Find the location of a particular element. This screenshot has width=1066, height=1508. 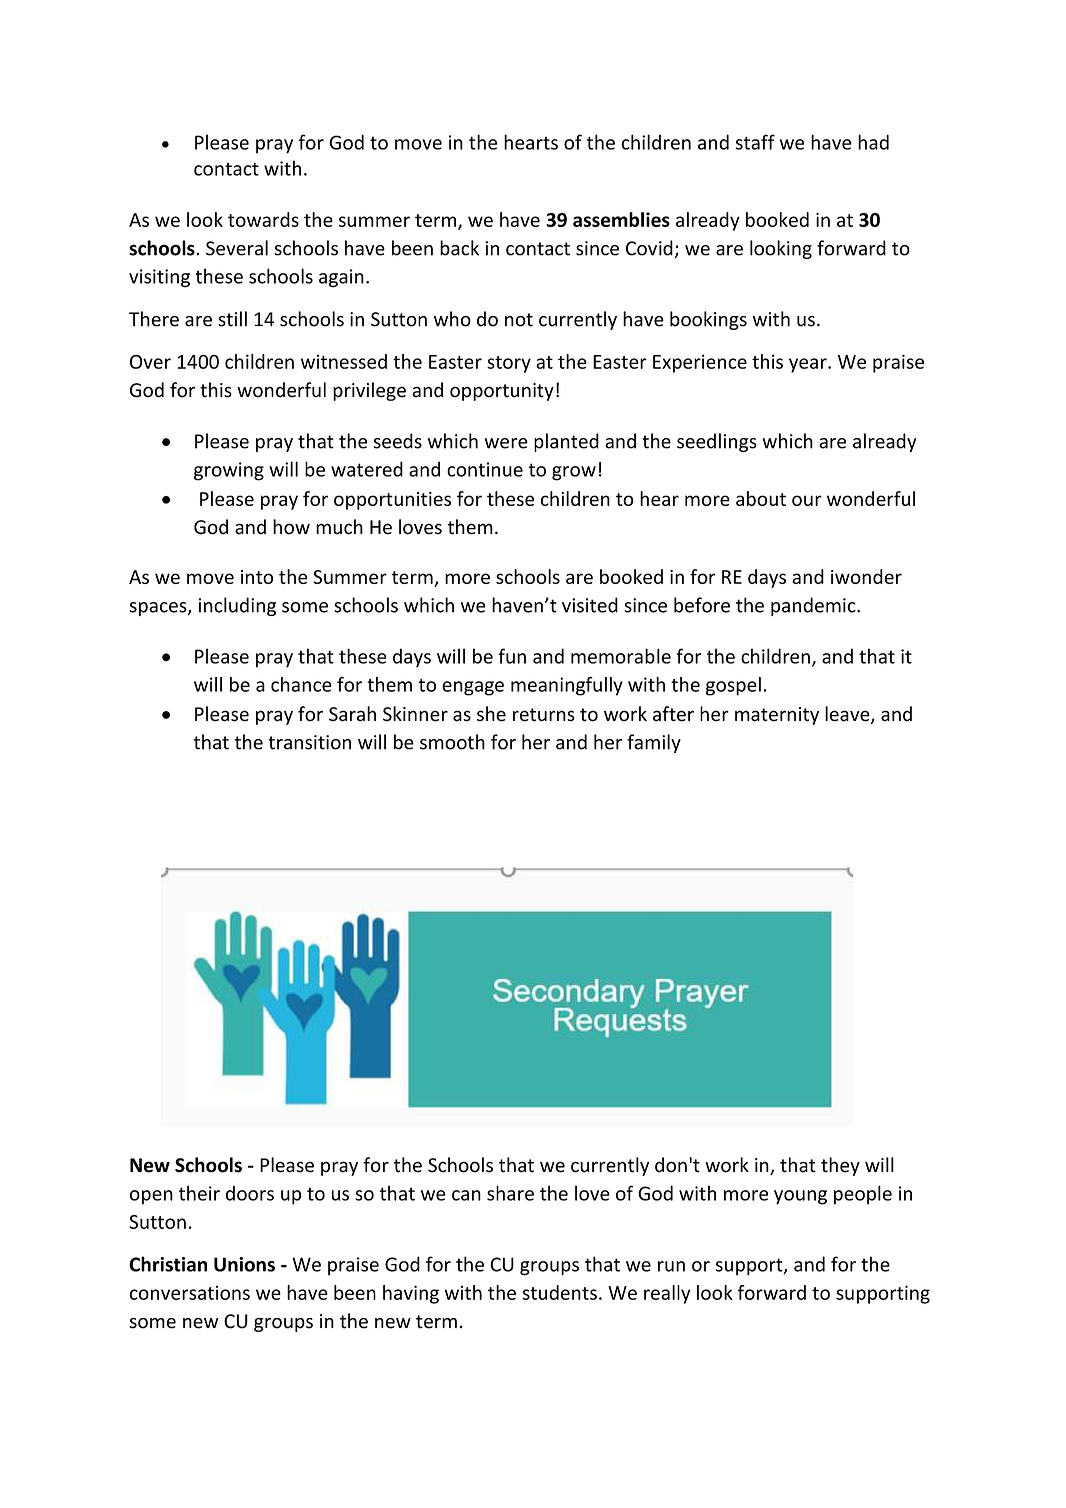

chance is located at coordinates (301, 684).
